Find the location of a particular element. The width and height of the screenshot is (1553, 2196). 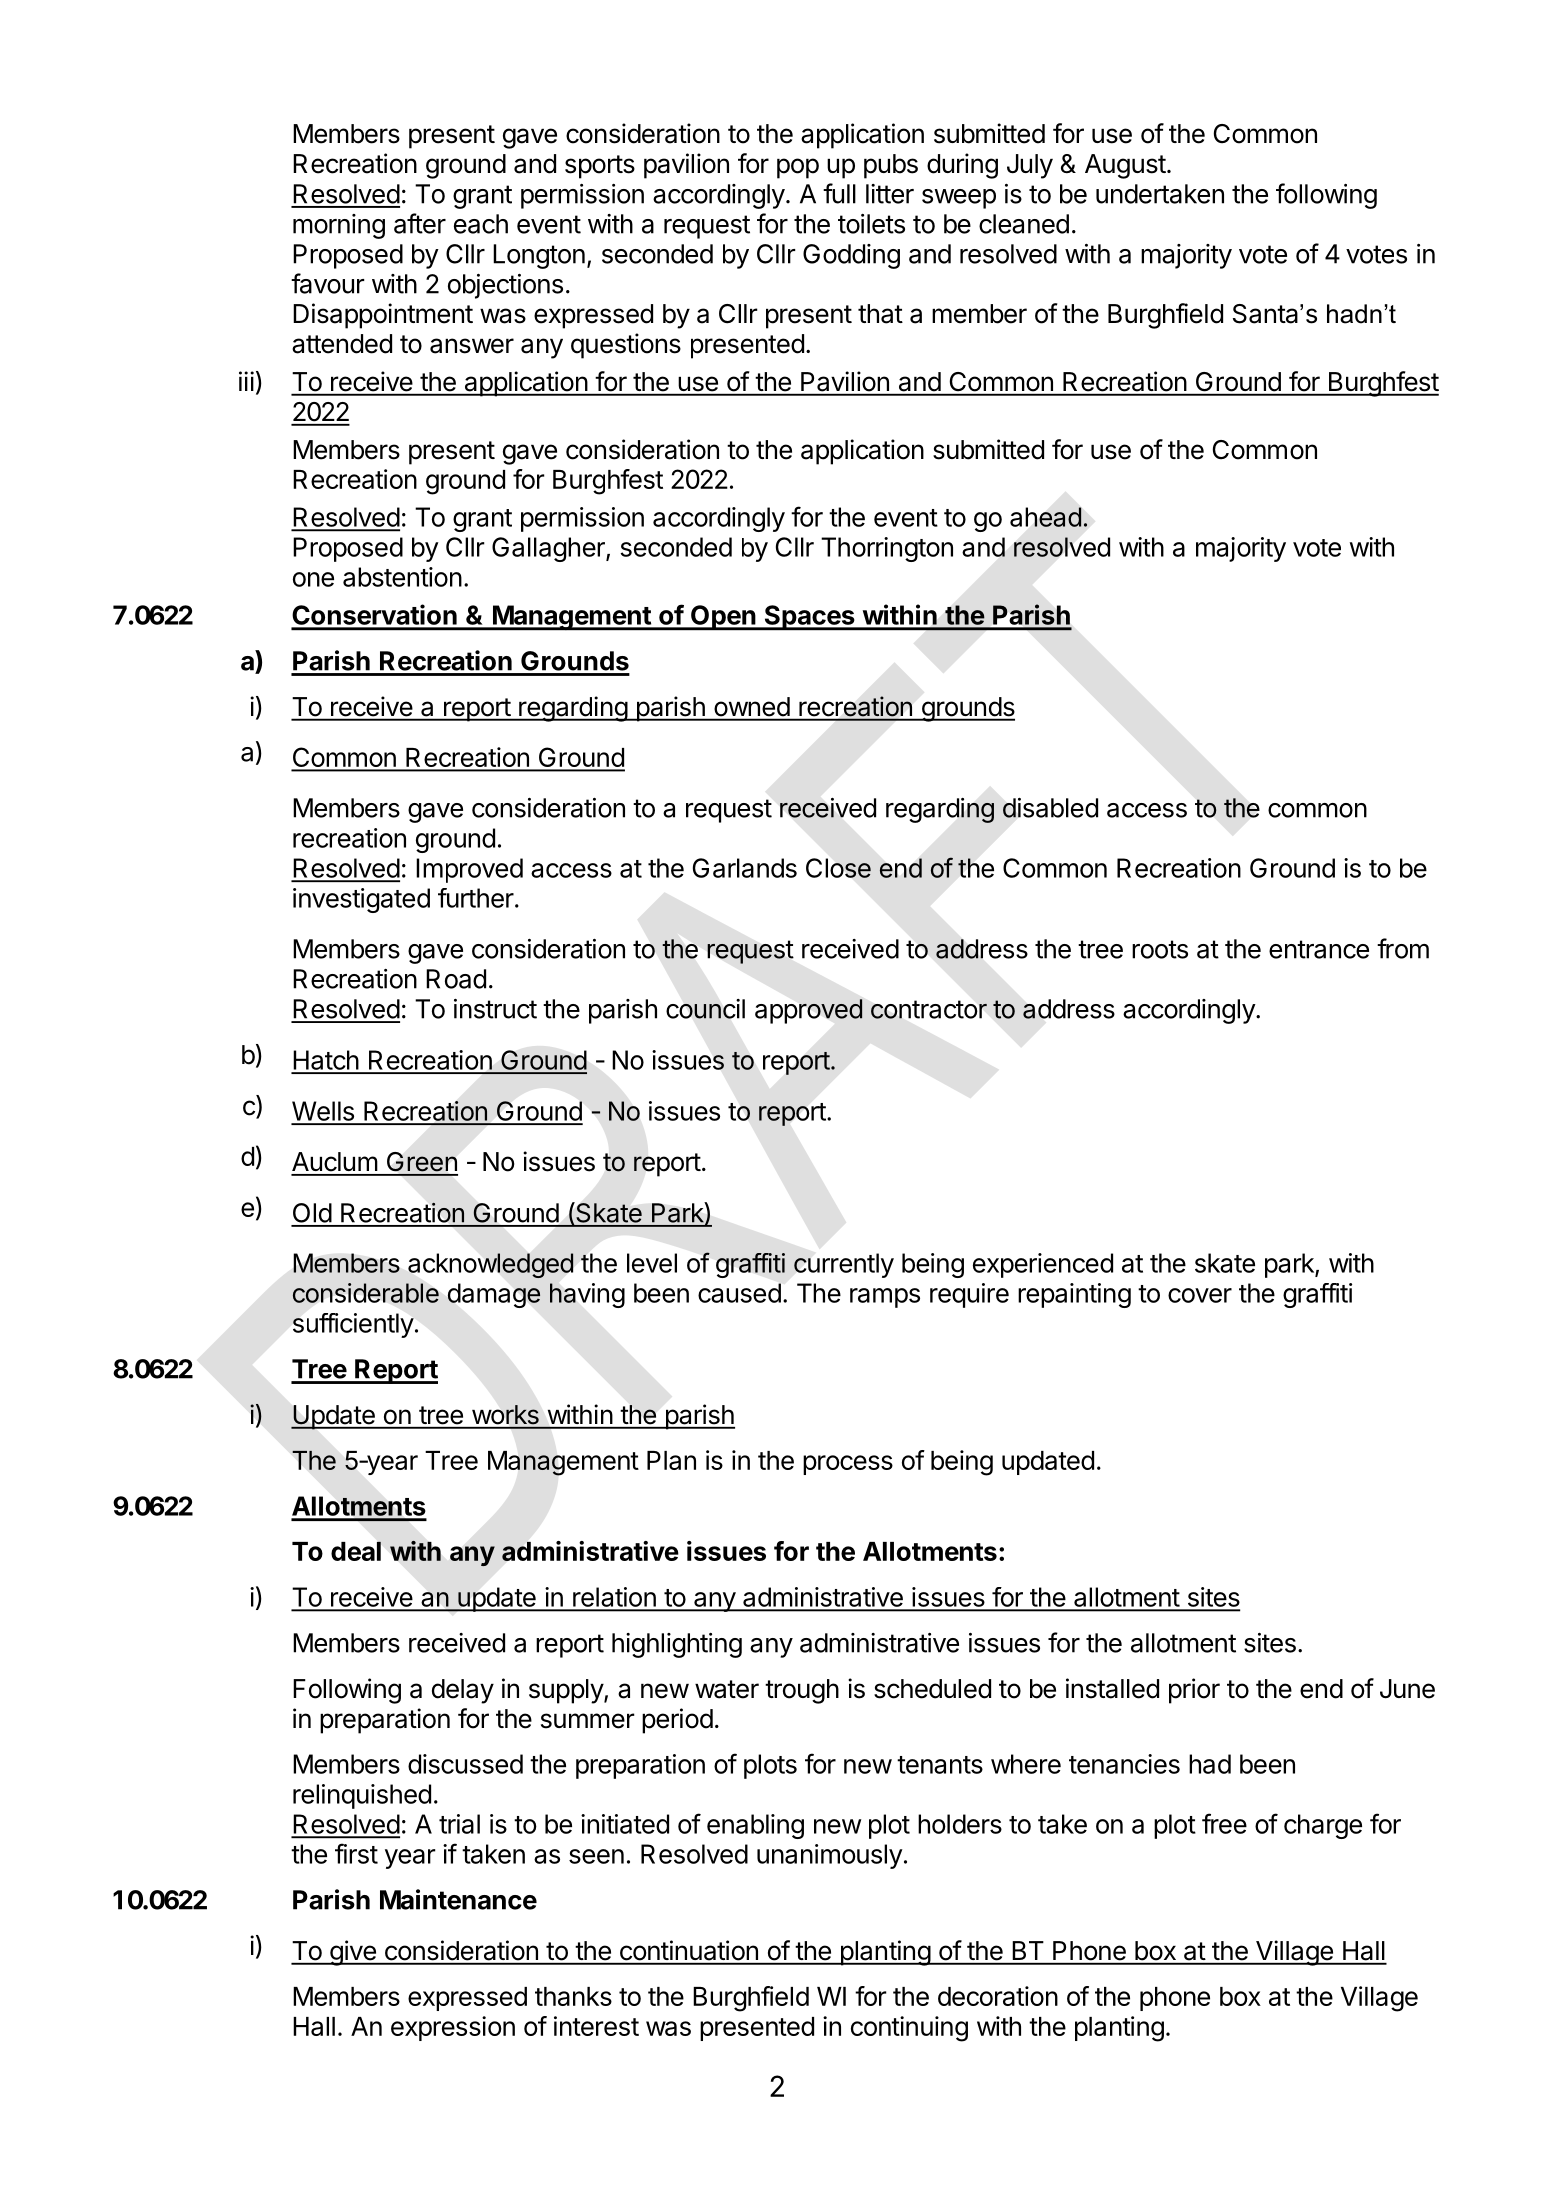

give is located at coordinates (353, 1953).
